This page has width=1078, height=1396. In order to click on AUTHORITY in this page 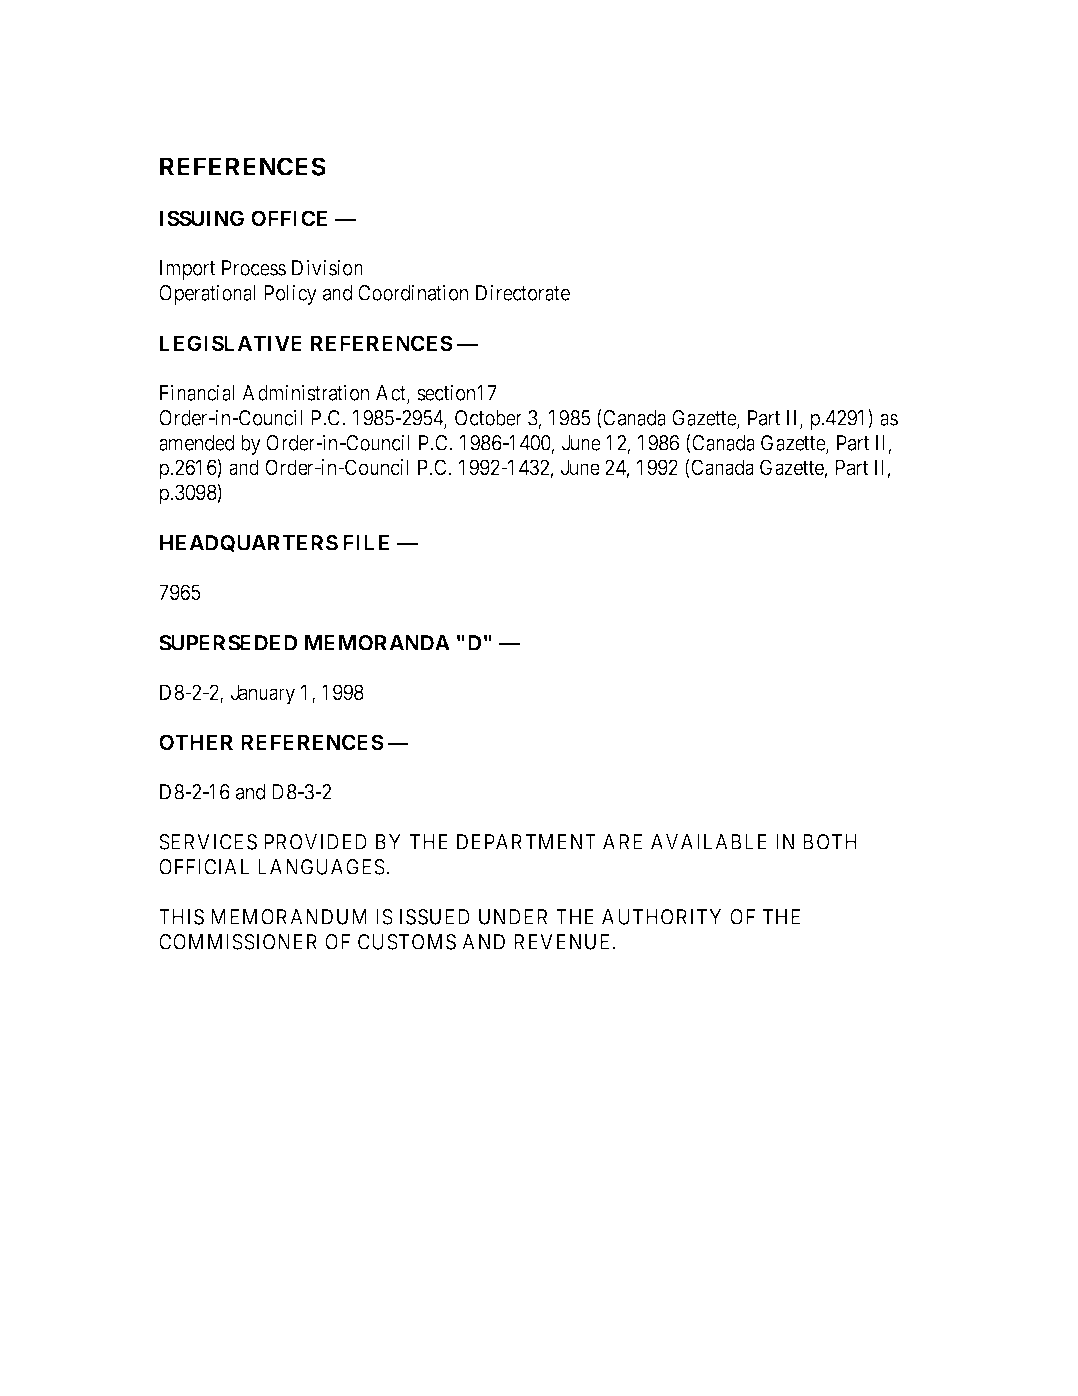, I will do `click(661, 917)`.
